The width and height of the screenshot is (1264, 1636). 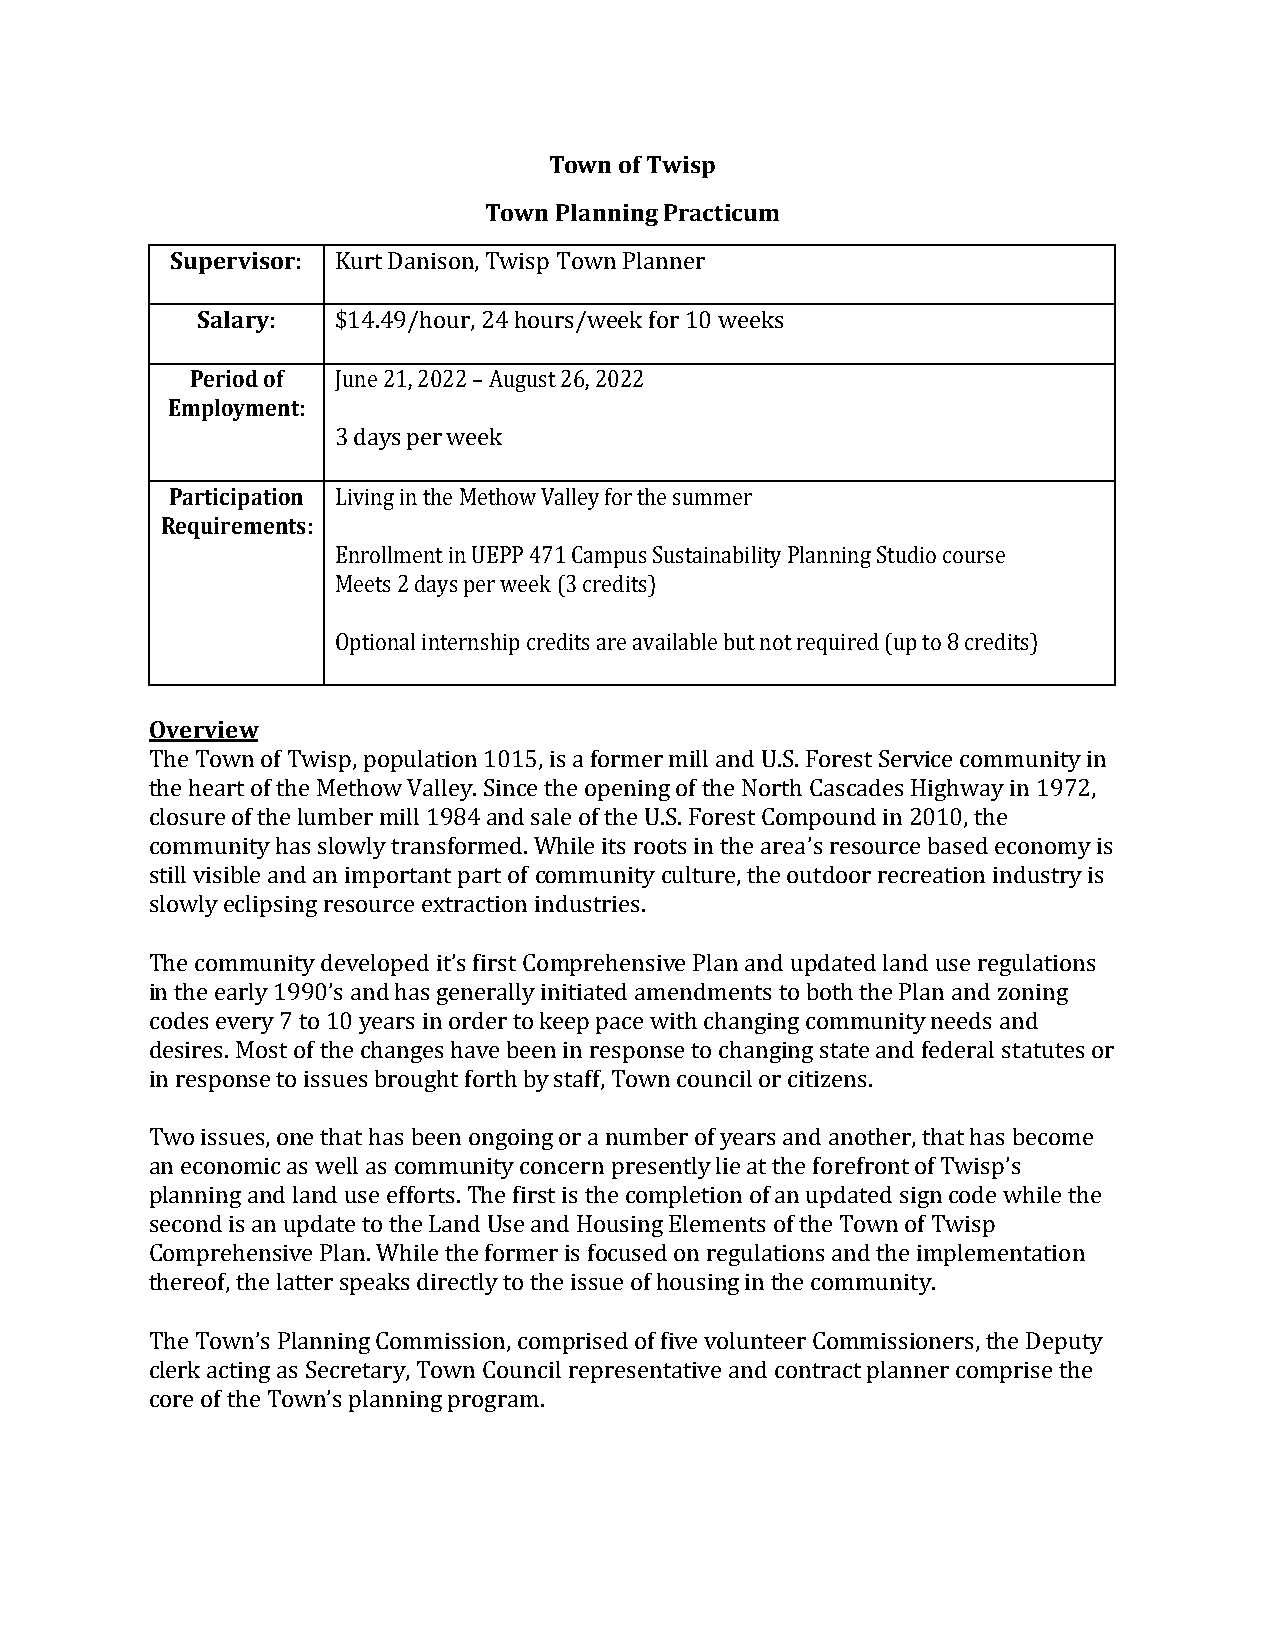 I want to click on summer, so click(x=712, y=499).
